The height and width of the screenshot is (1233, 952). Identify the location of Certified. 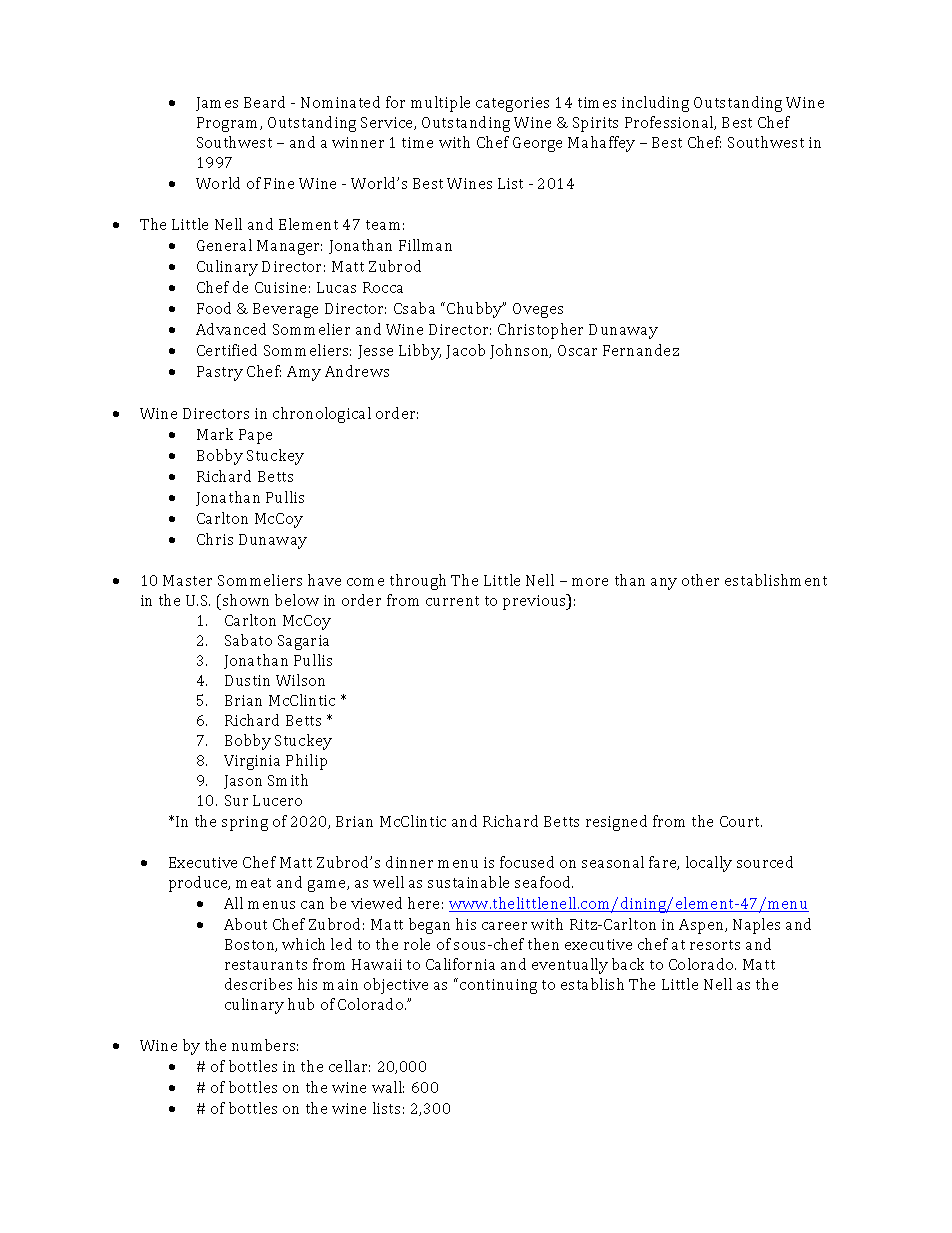
(227, 350).
